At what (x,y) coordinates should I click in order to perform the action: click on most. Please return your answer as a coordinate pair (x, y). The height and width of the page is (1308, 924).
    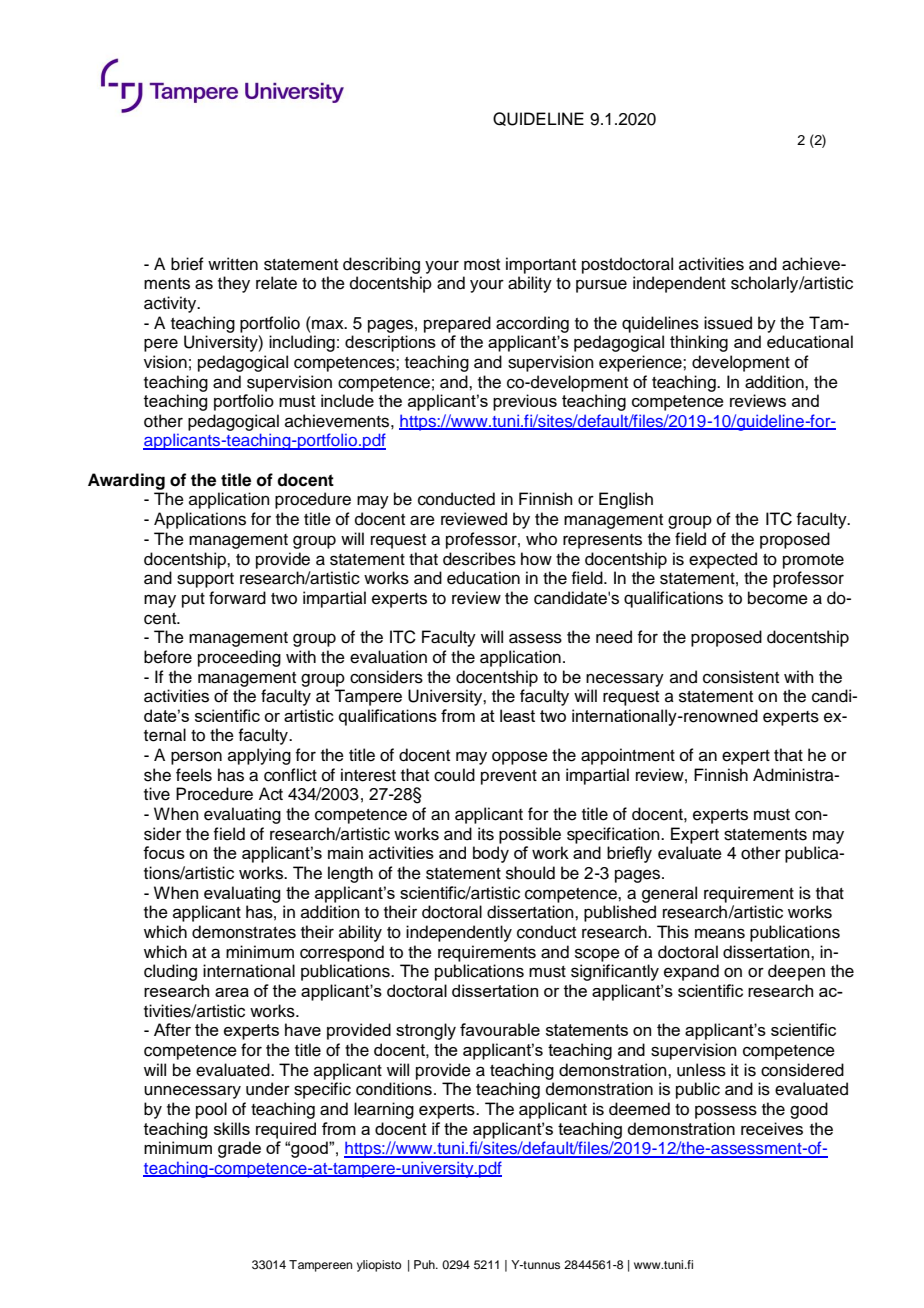
    Looking at the image, I should click on (482, 265).
